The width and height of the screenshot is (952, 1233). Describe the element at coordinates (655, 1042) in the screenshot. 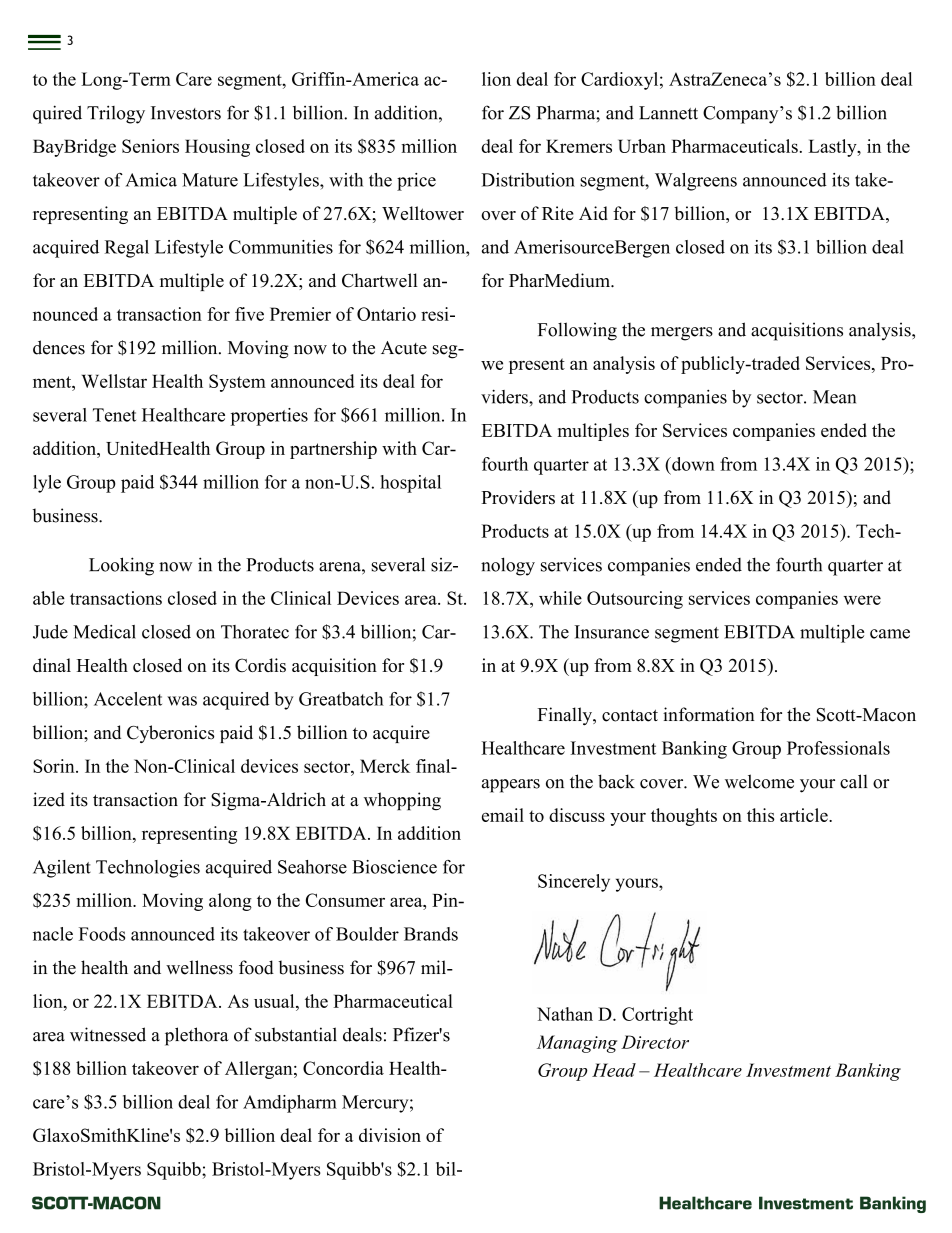

I see `Director` at that location.
